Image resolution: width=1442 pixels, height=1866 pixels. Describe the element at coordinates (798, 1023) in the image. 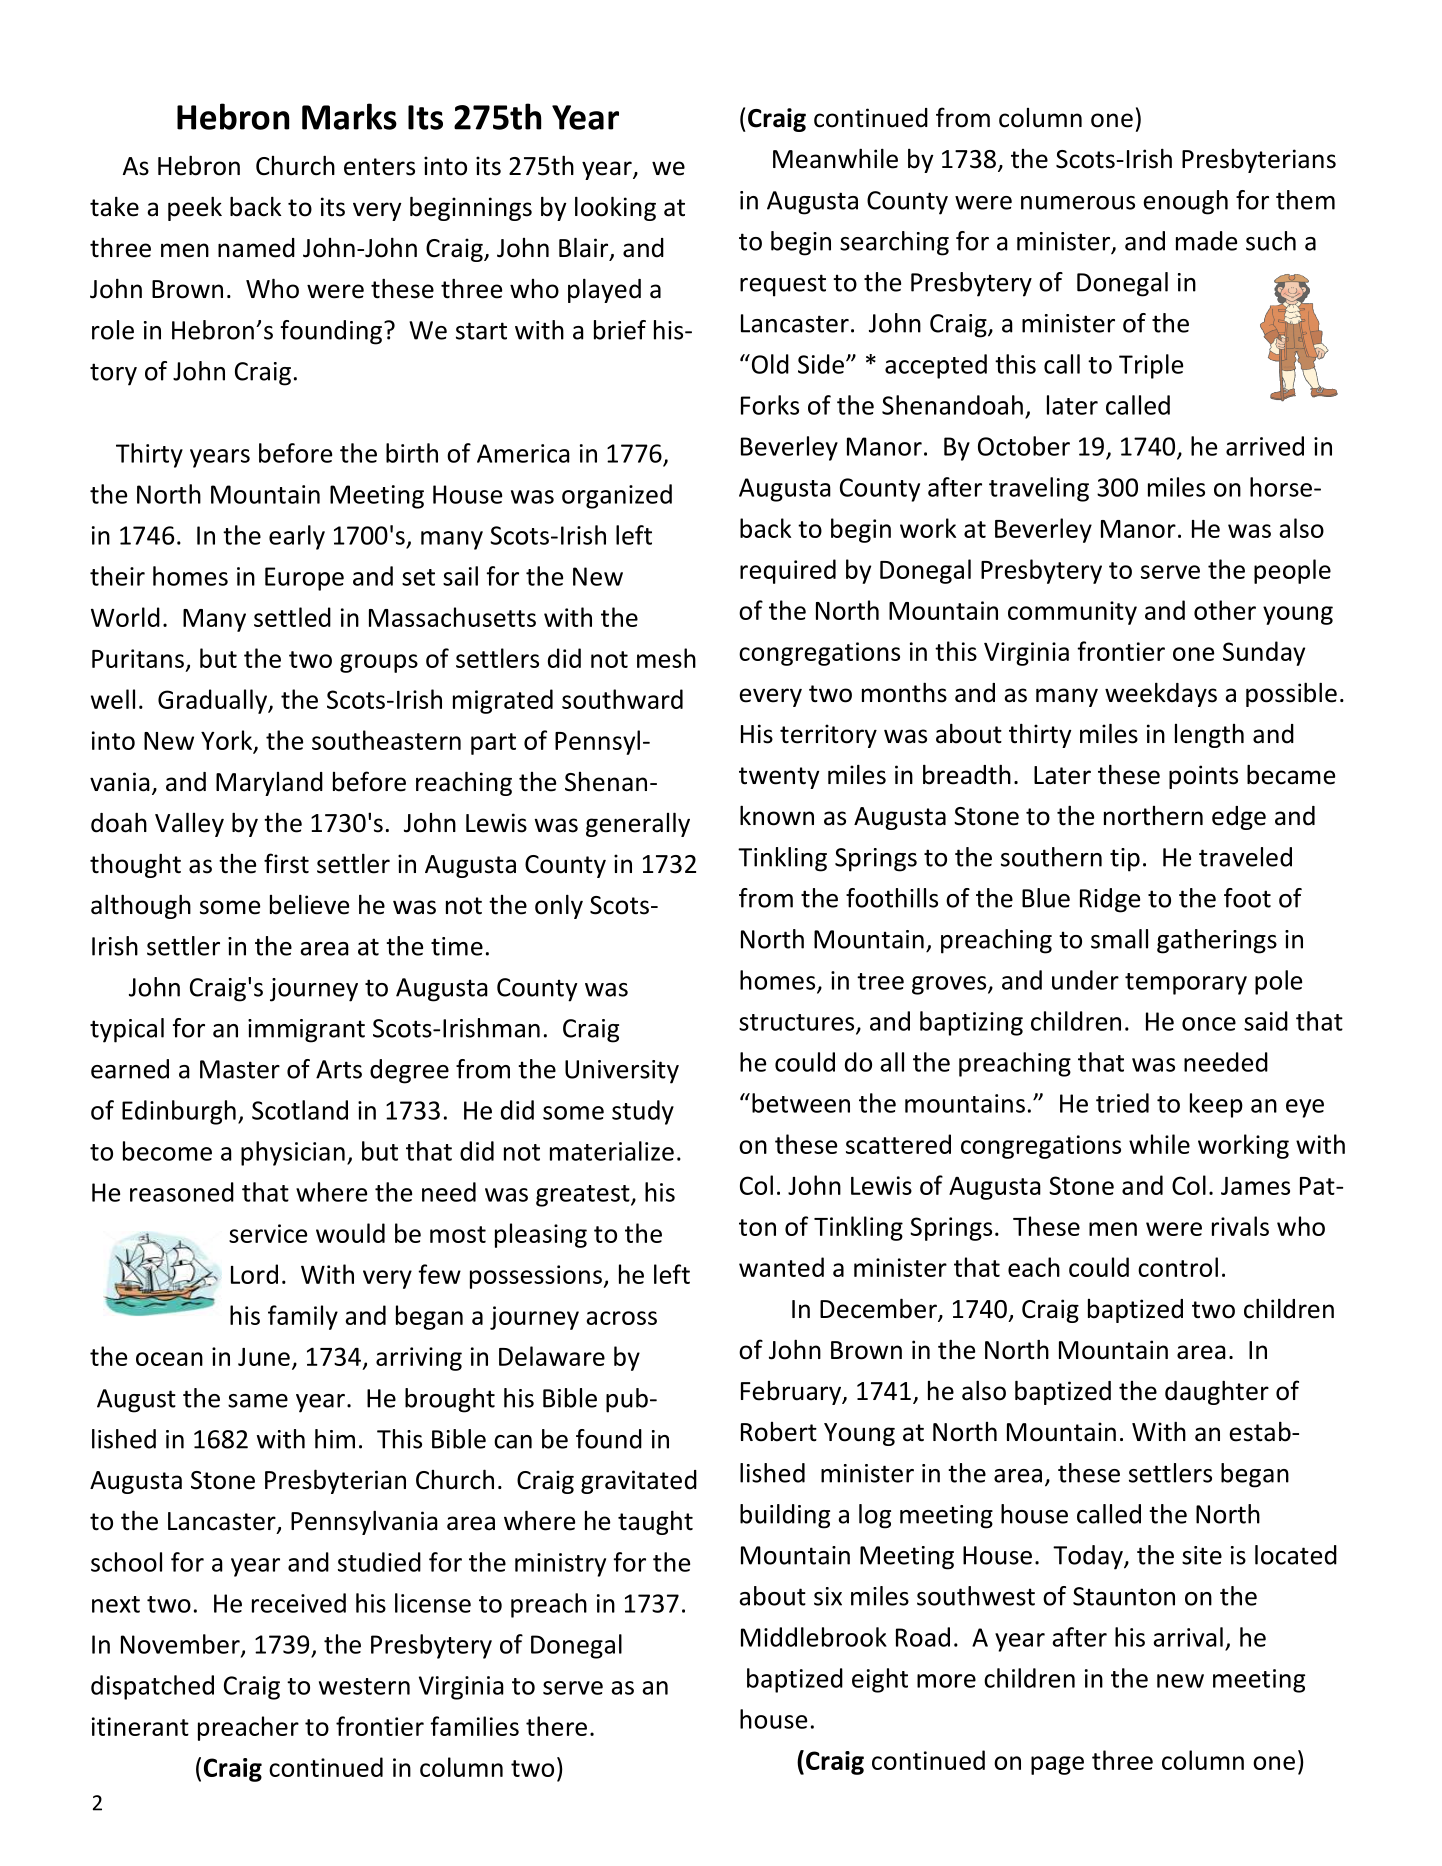

I see `structures` at that location.
